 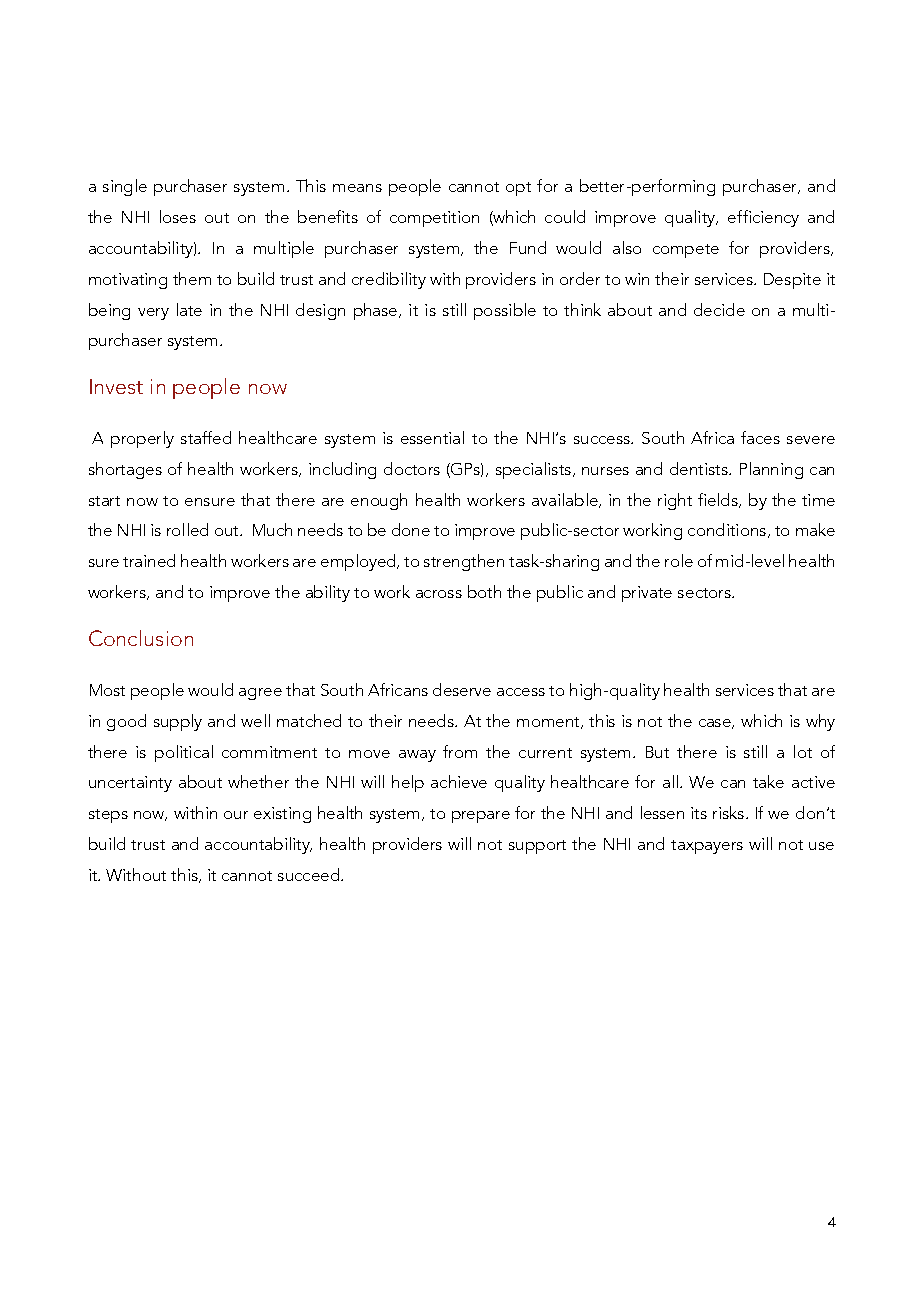 What do you see at coordinates (411, 529) in the screenshot?
I see `done` at bounding box center [411, 529].
